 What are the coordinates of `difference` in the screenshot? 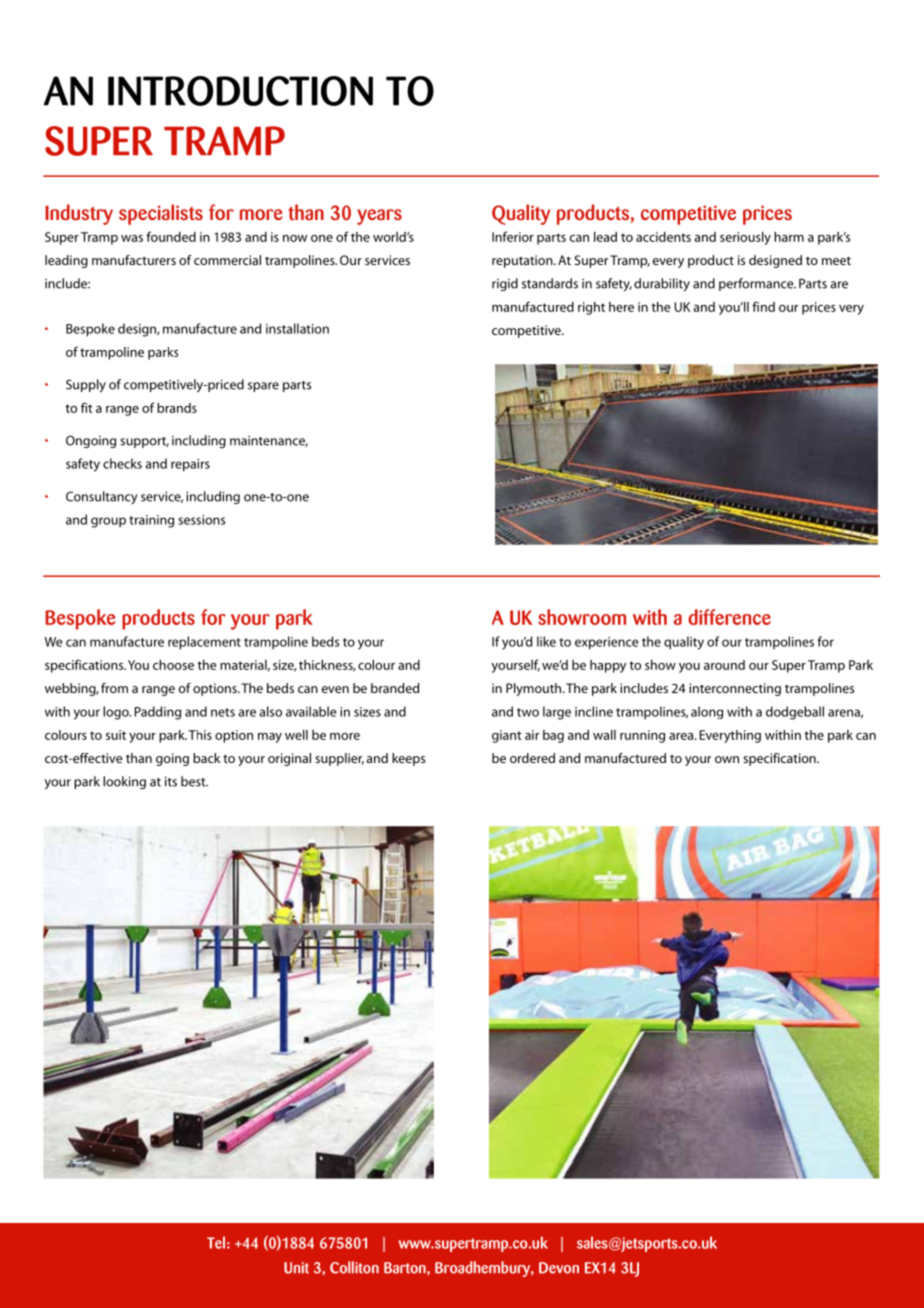 It's located at (729, 617).
